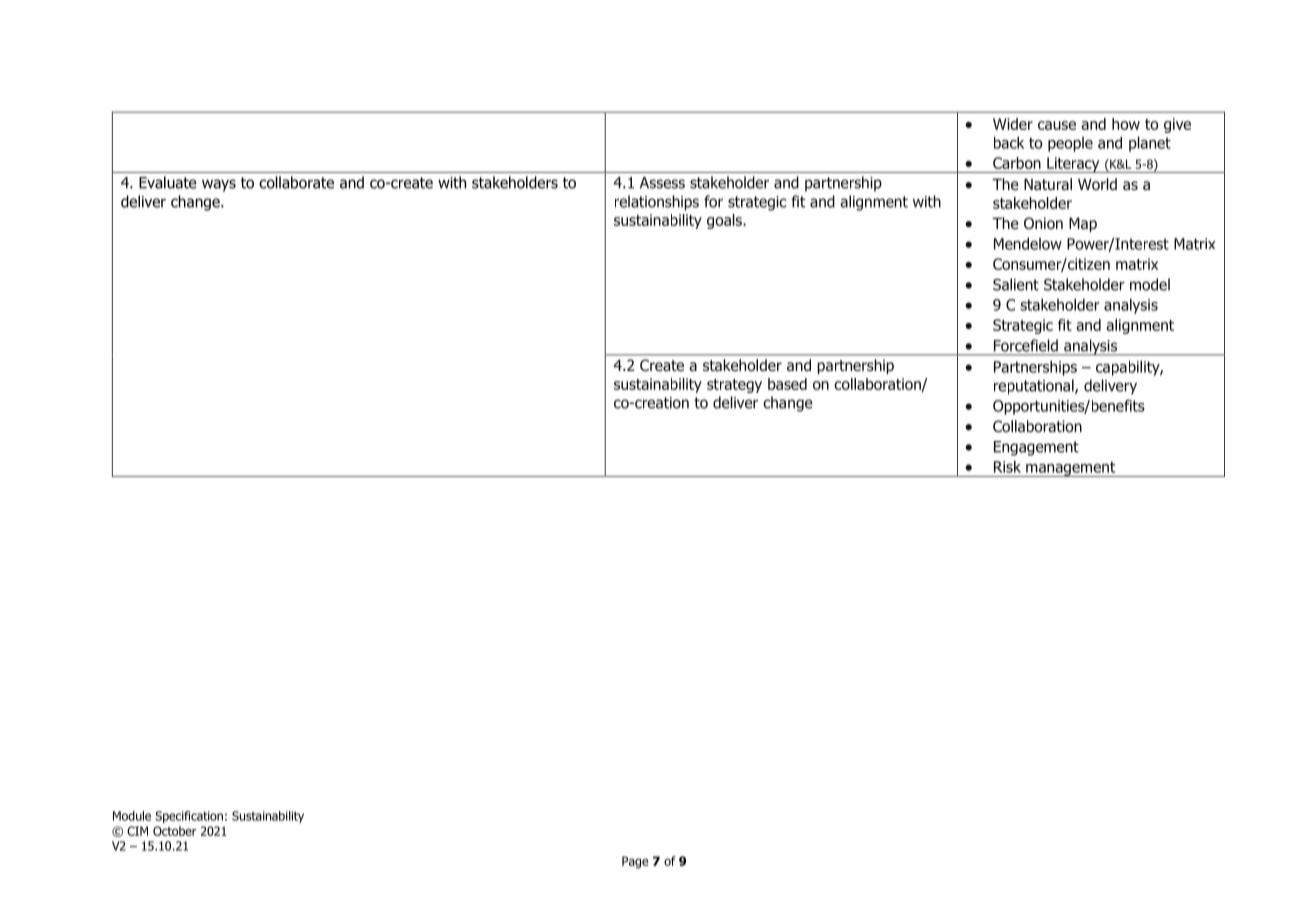 This screenshot has height=924, width=1308. Describe the element at coordinates (174, 831) in the screenshot. I see `October` at that location.
